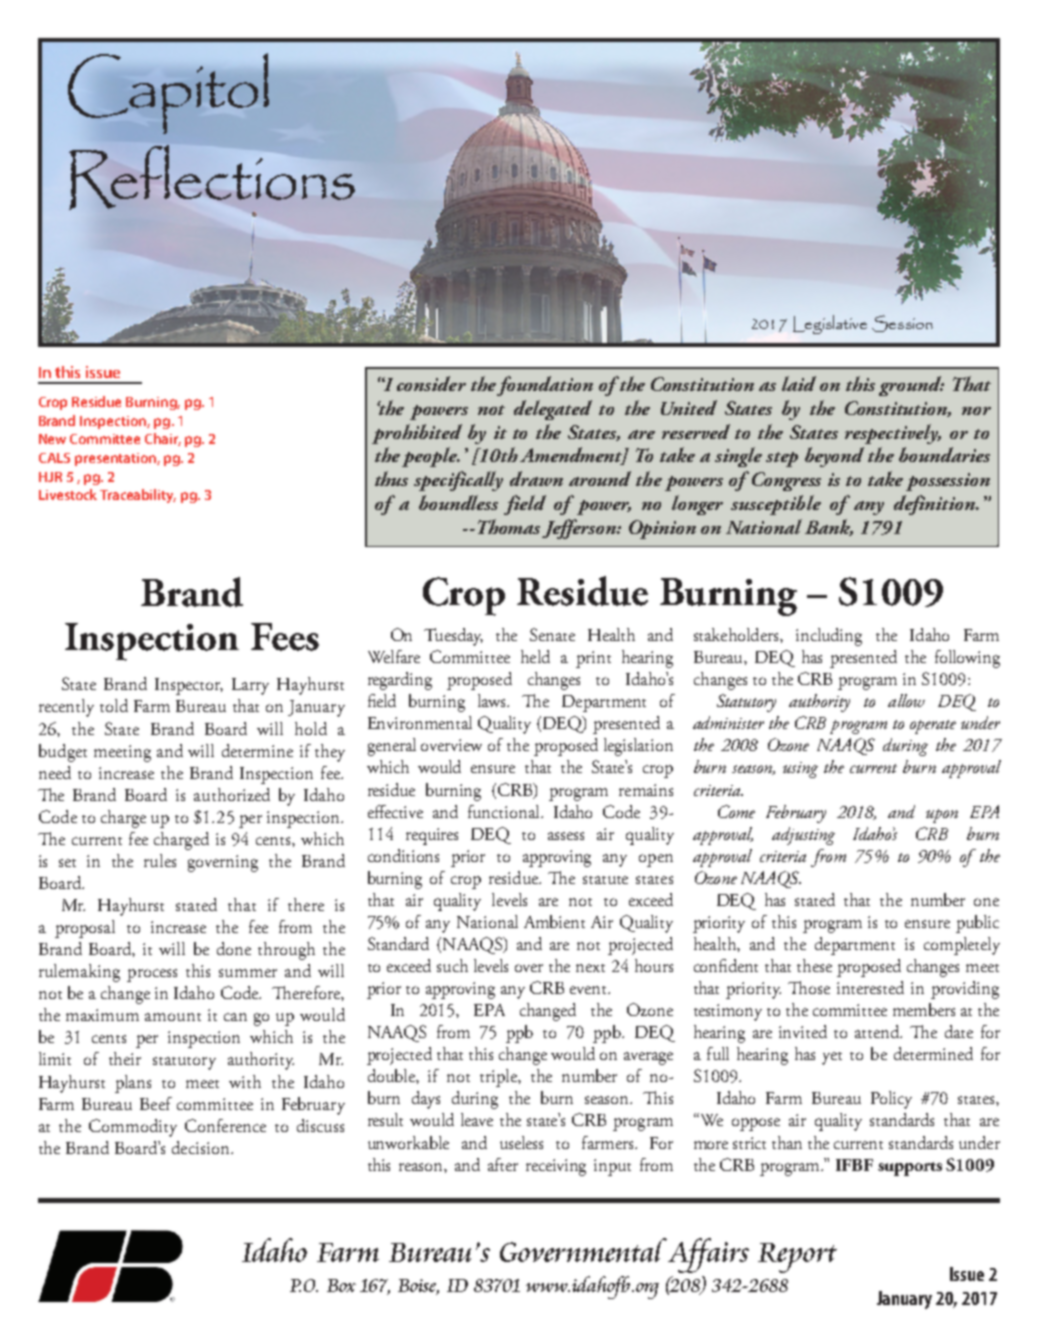 Image resolution: width=1038 pixels, height=1344 pixels. What do you see at coordinates (830, 324) in the screenshot?
I see `Legislative` at bounding box center [830, 324].
